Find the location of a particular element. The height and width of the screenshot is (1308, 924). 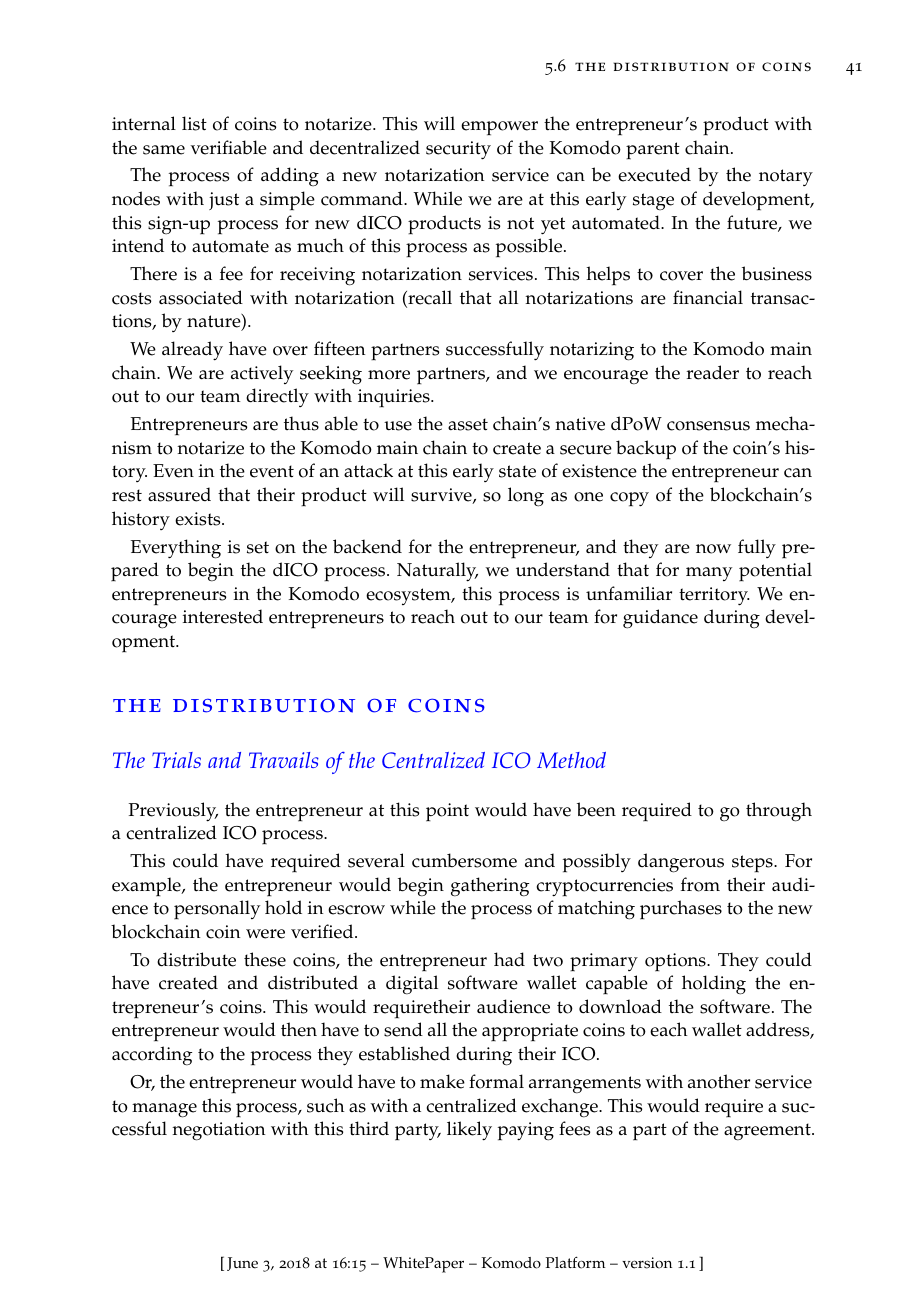

list is located at coordinates (194, 123).
